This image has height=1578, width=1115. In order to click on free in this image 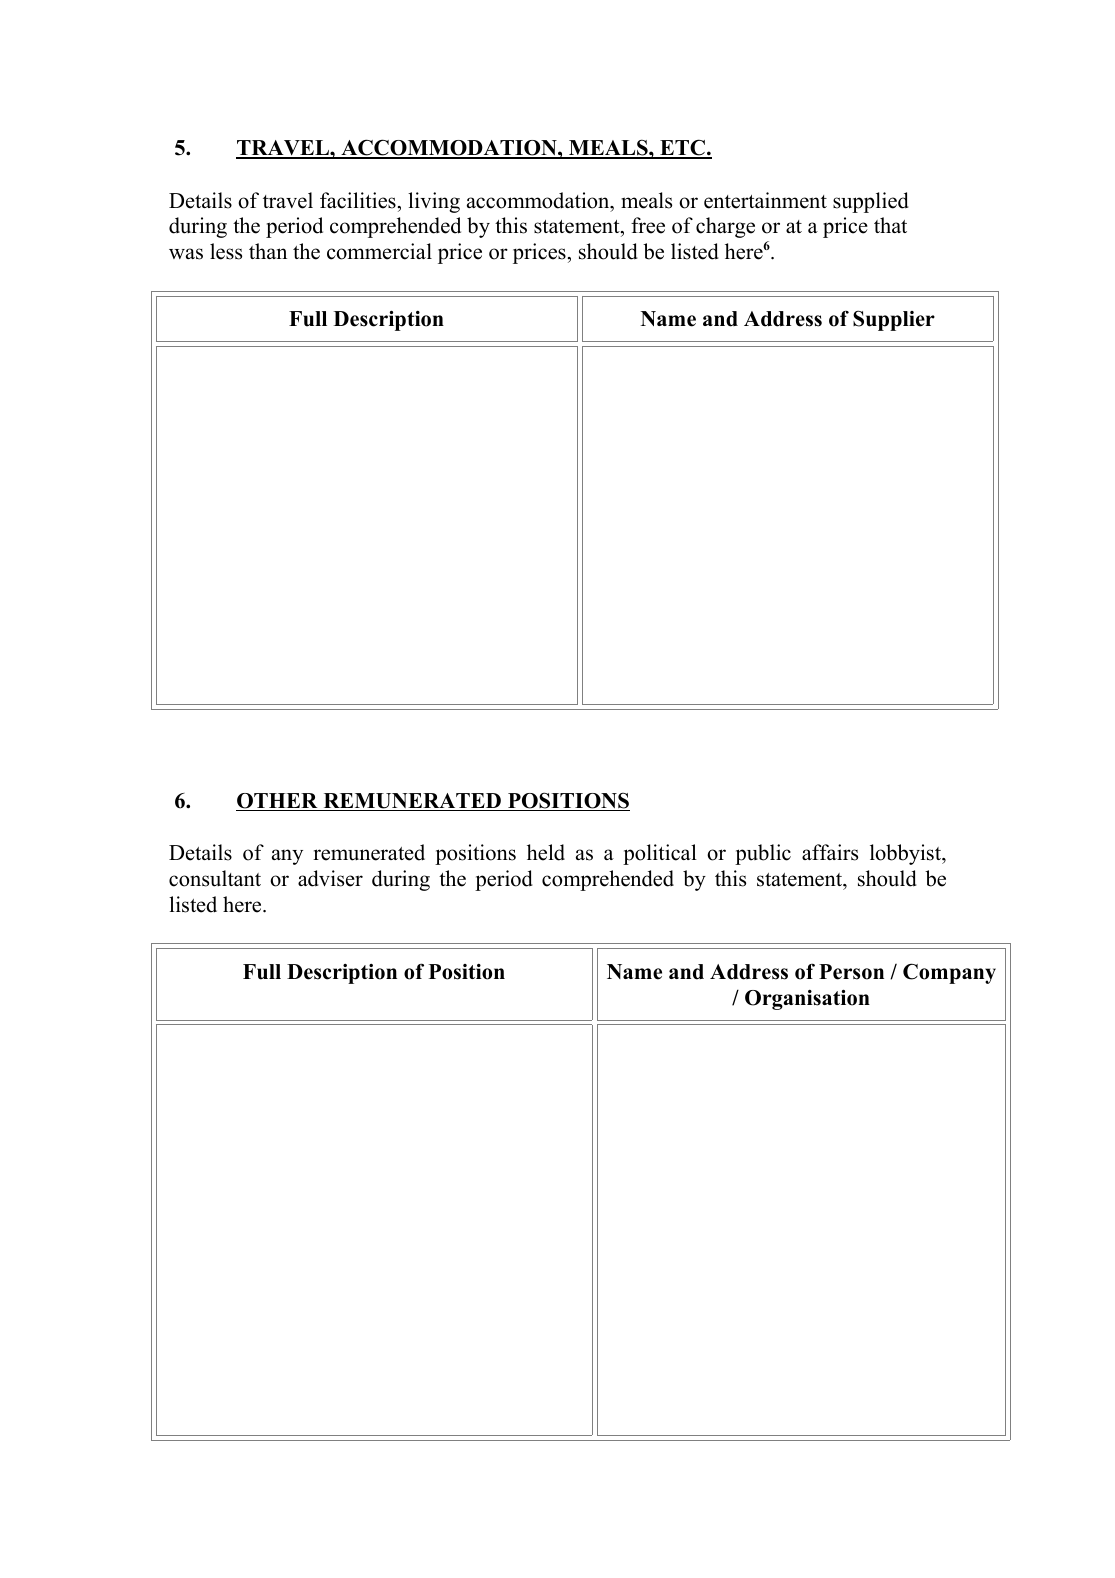, I will do `click(648, 225)`.
